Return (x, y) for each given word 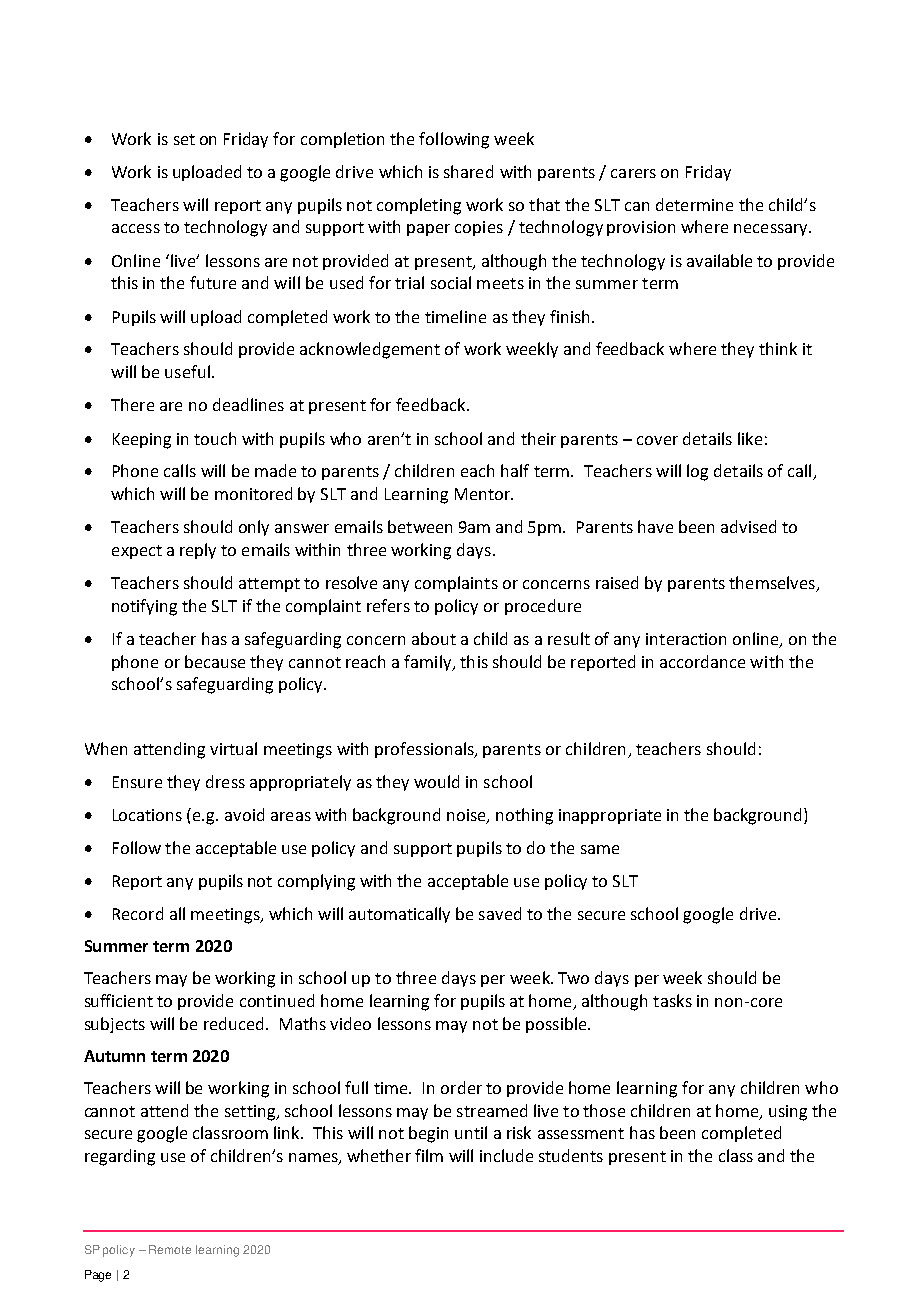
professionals (425, 750)
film (429, 1155)
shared (468, 171)
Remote (170, 1249)
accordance (702, 661)
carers (633, 173)
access (136, 228)
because (215, 661)
